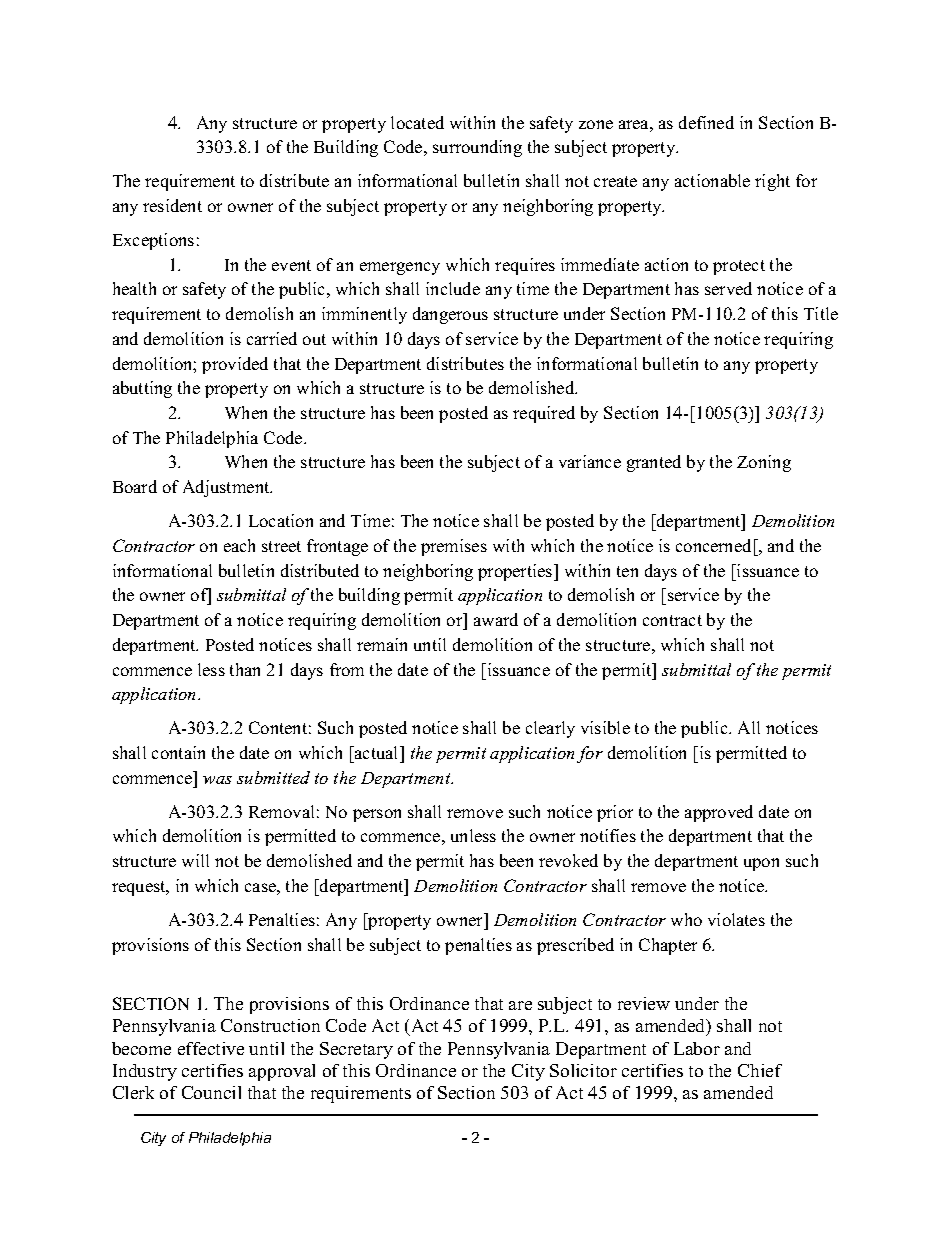 This screenshot has width=952, height=1233. What do you see at coordinates (172, 205) in the screenshot?
I see `resident` at bounding box center [172, 205].
